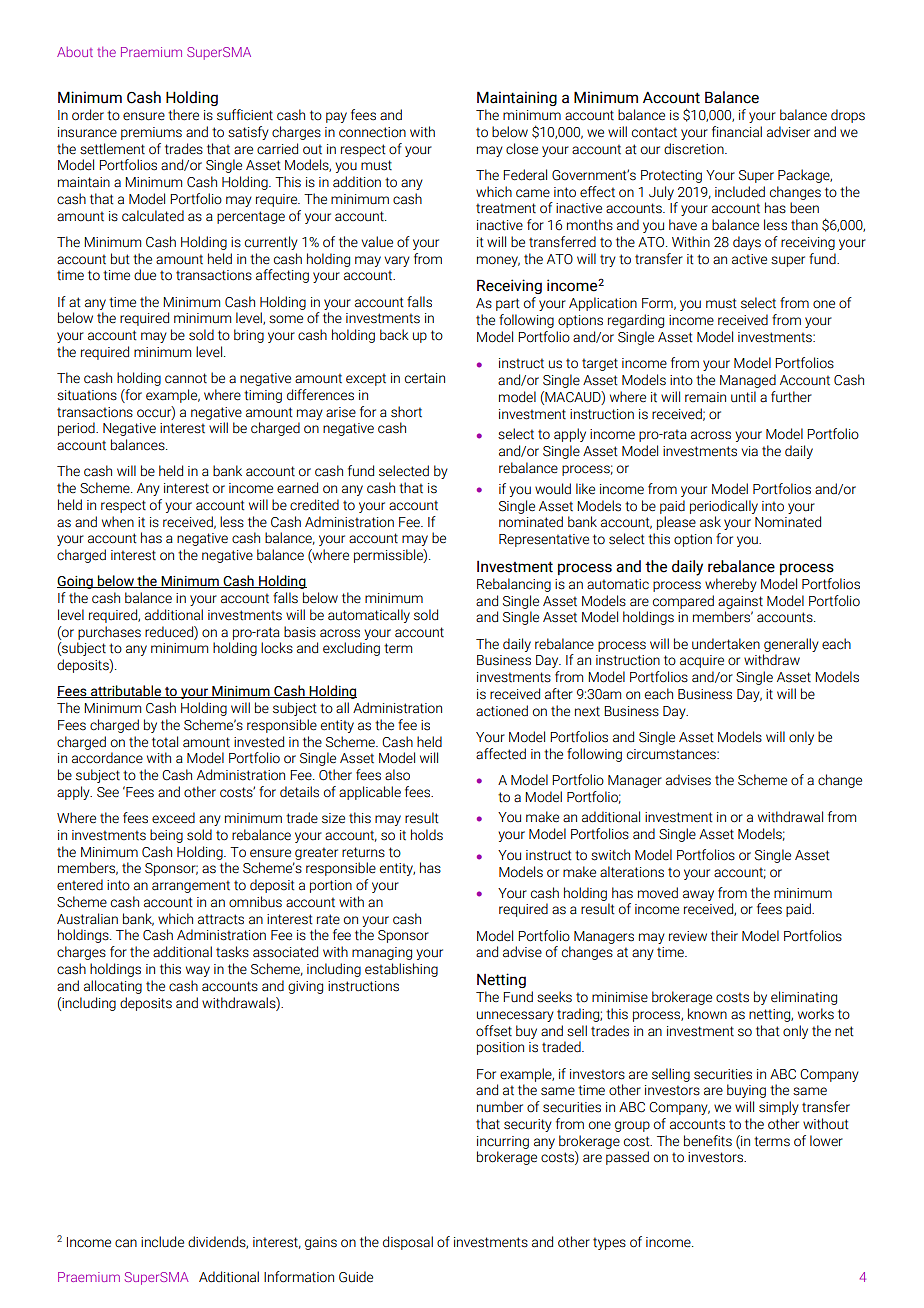 This document has width=924, height=1308. I want to click on there, so click(183, 115).
